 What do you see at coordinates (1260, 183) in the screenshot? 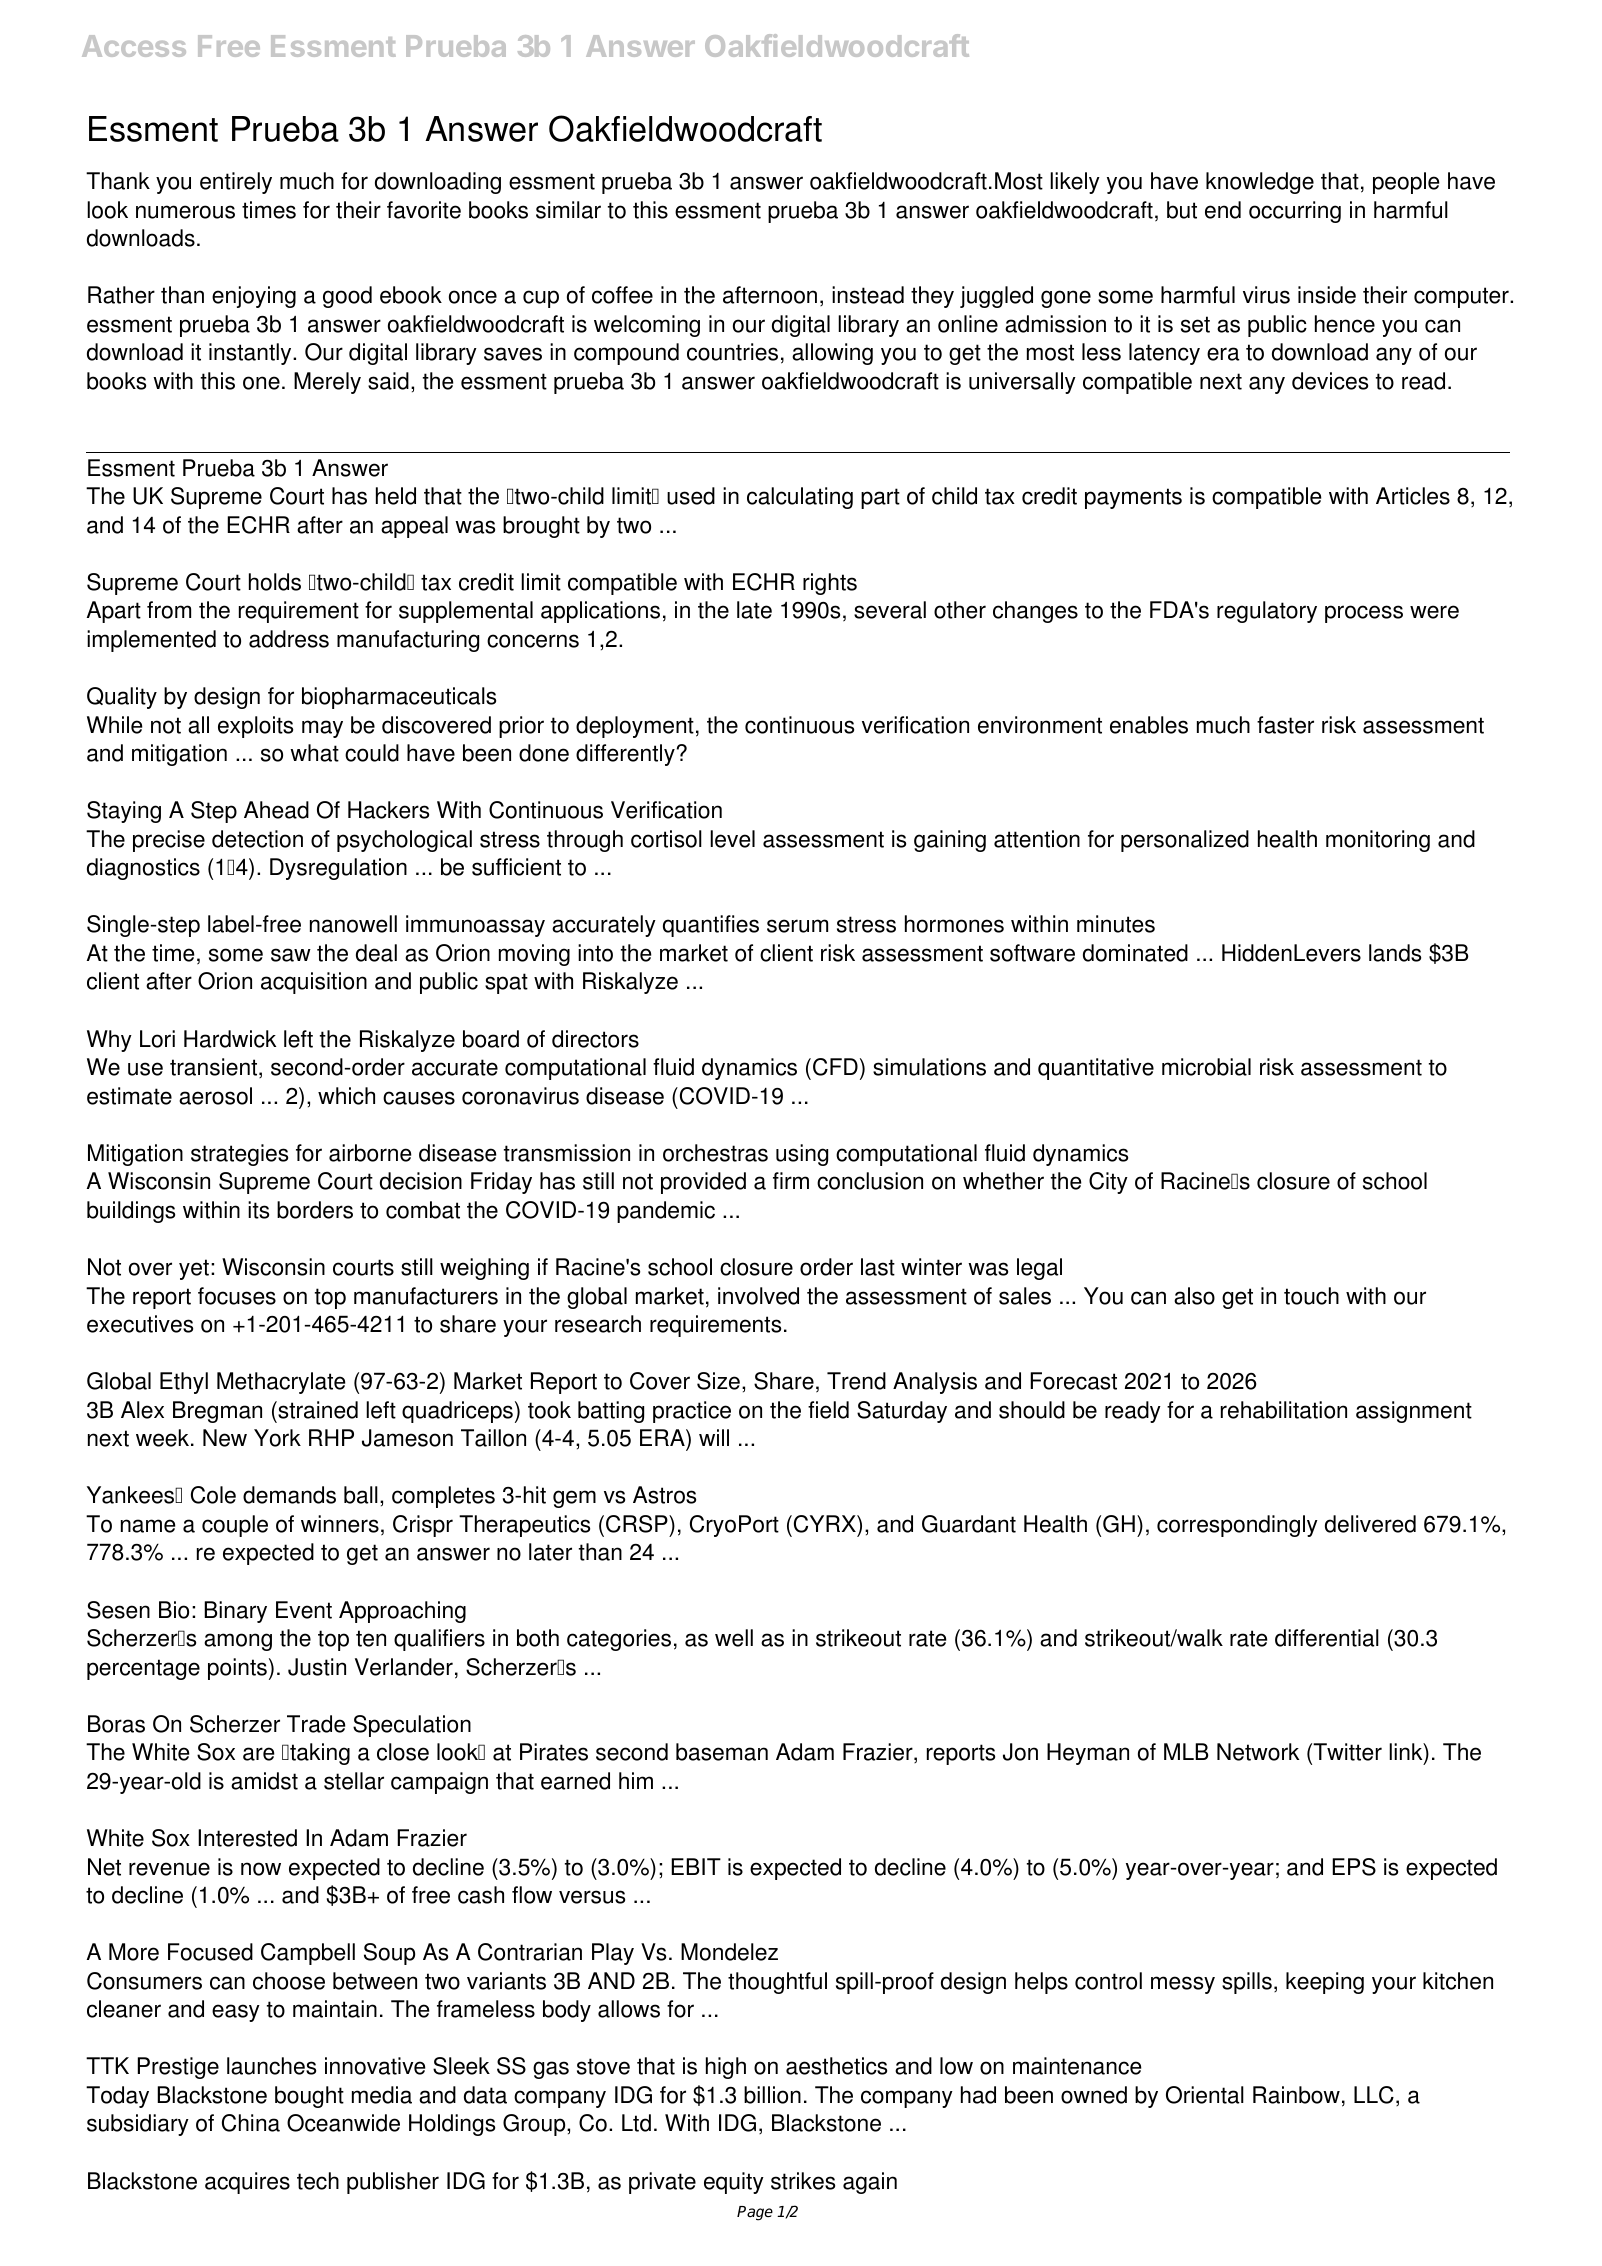
I see `knowledge` at bounding box center [1260, 183].
